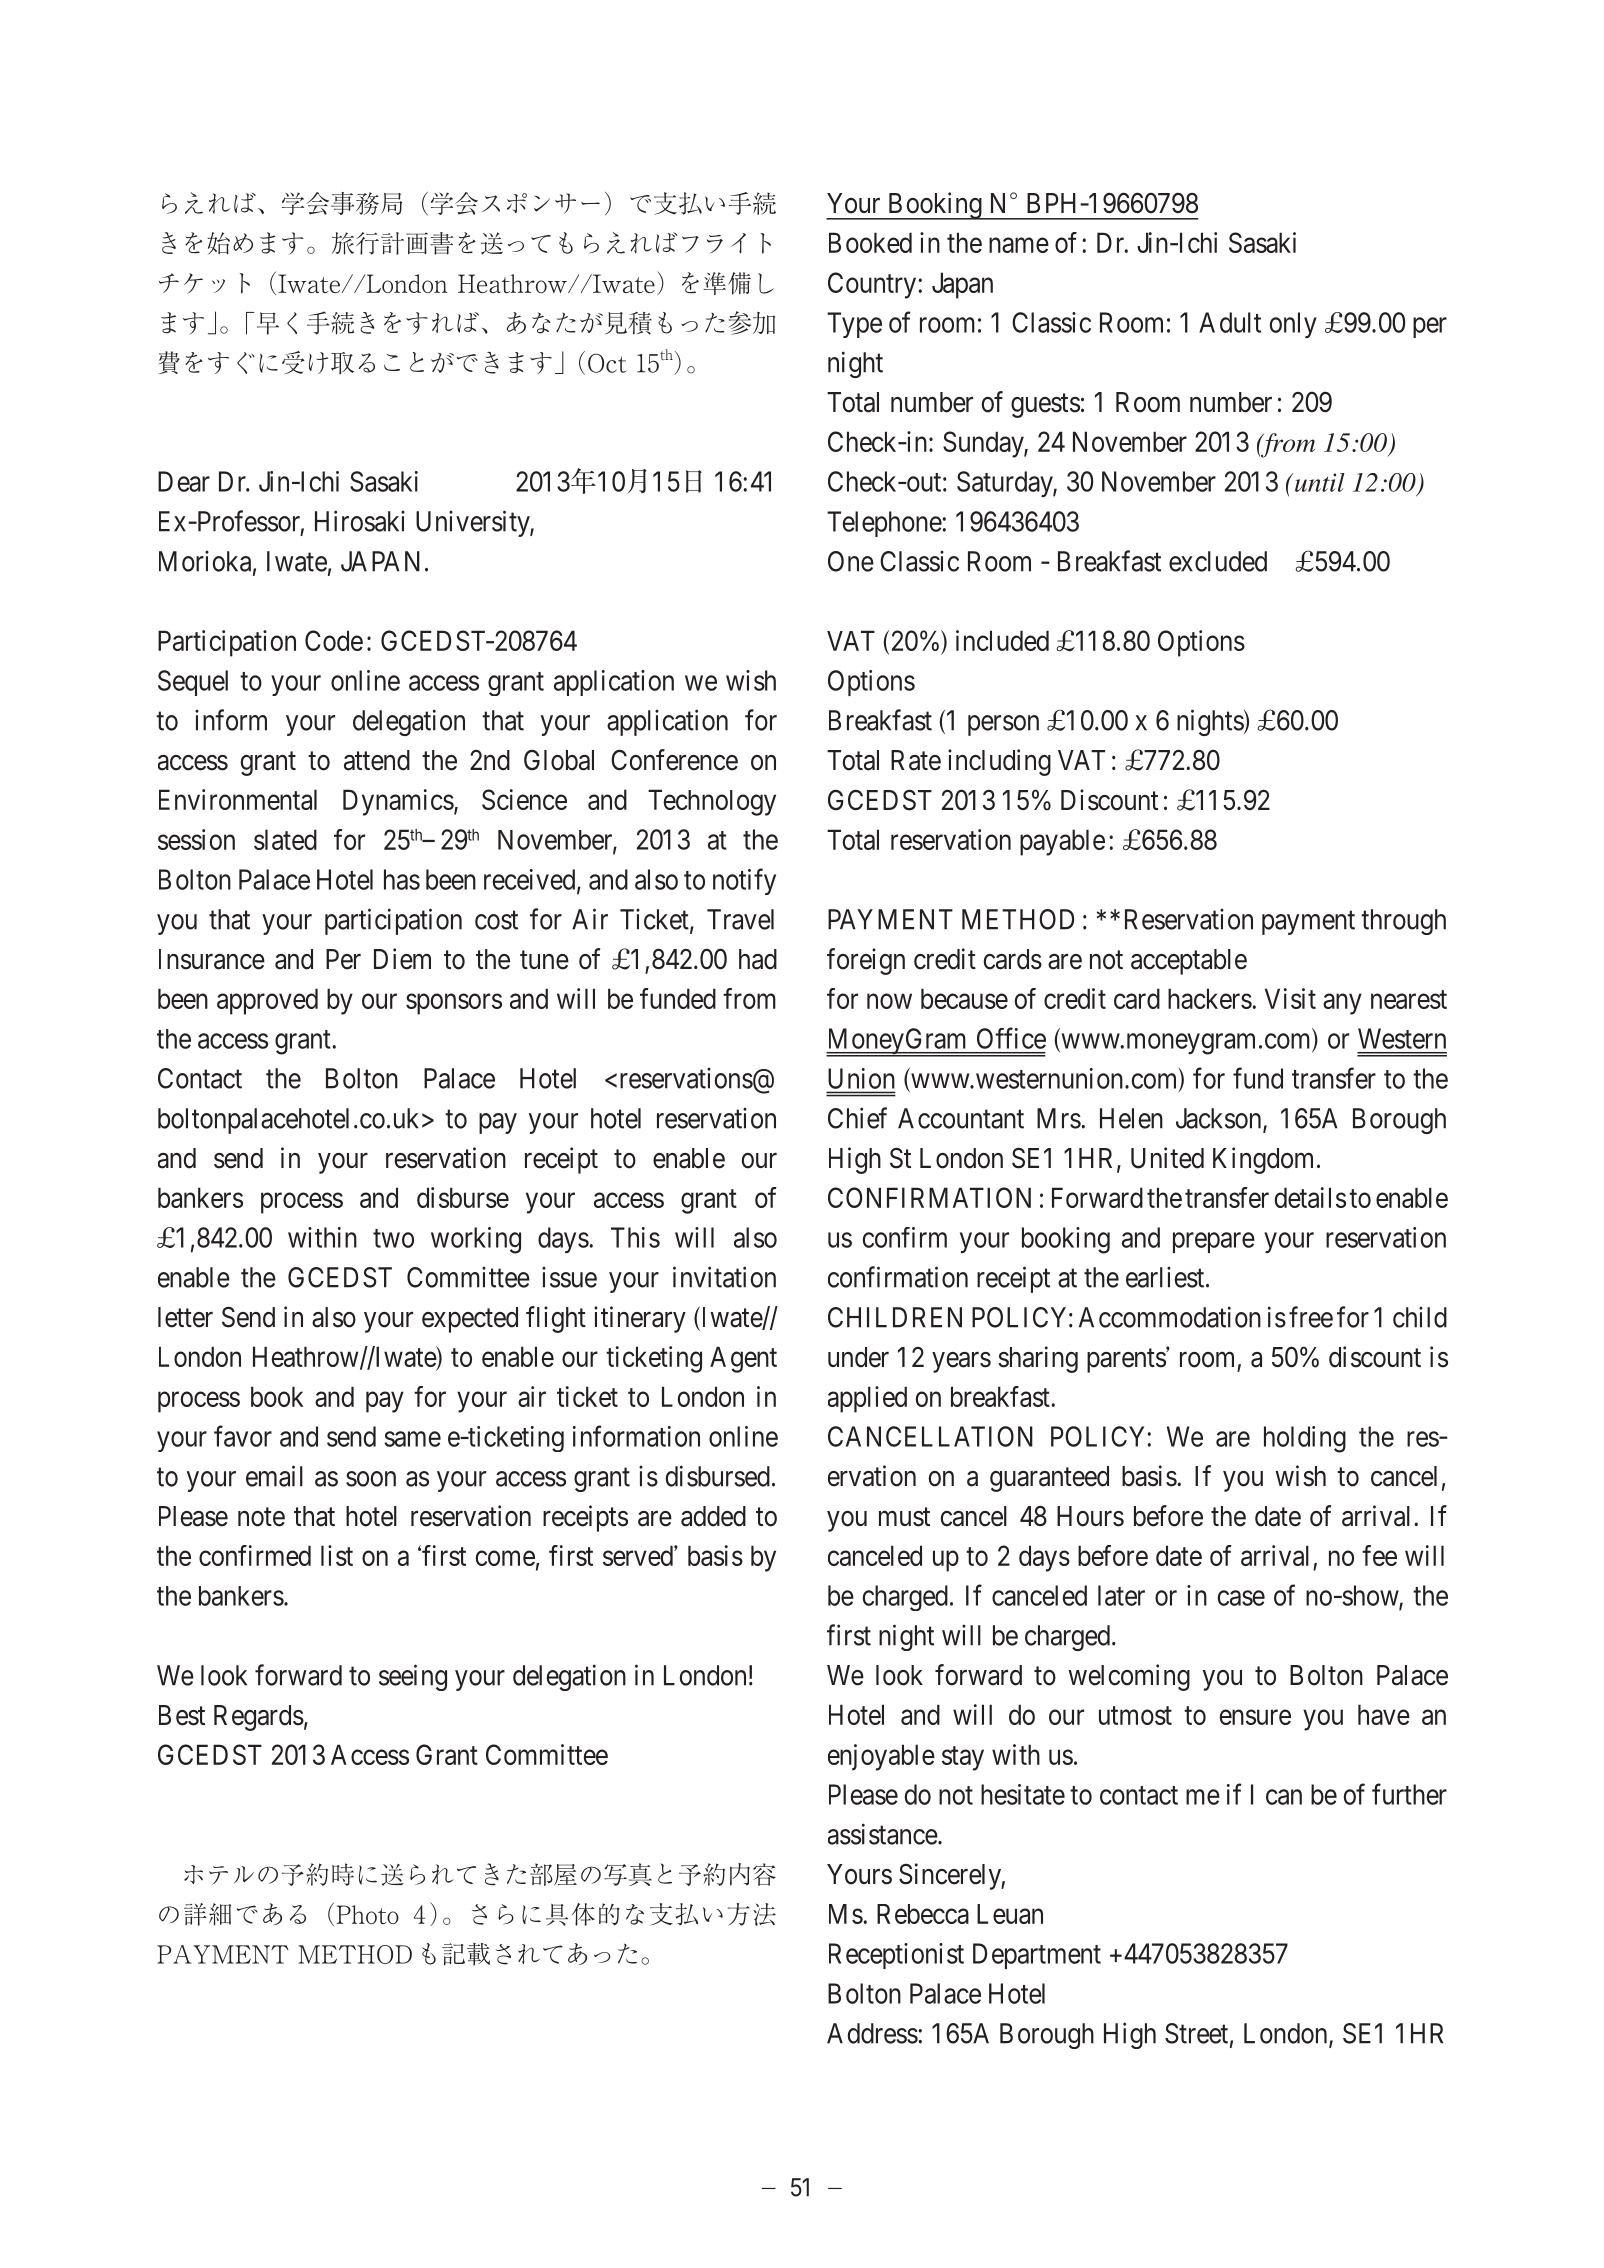  What do you see at coordinates (267, 1001) in the page?
I see `approved` at bounding box center [267, 1001].
